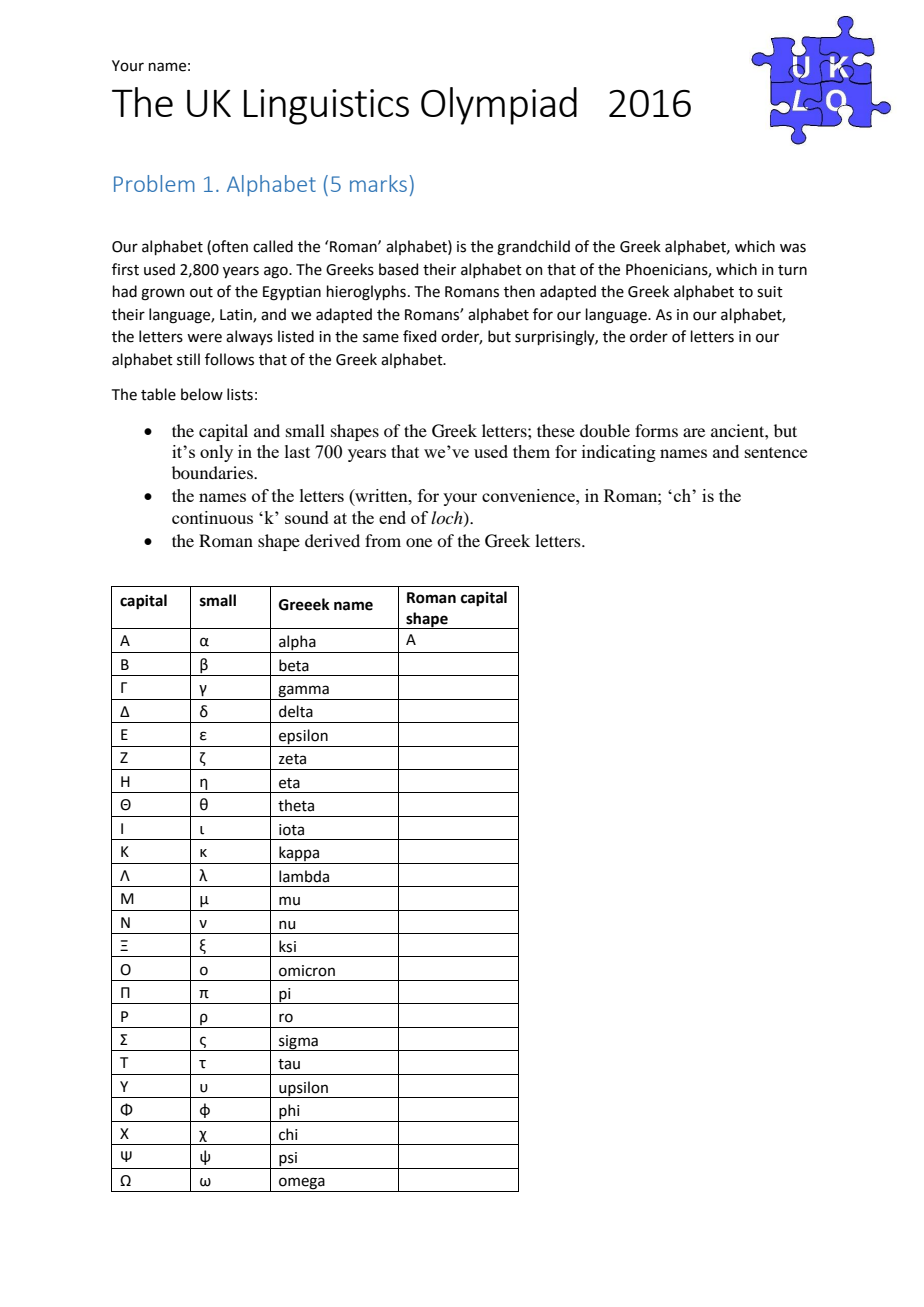  What do you see at coordinates (154, 183) in the page?
I see `Problem` at bounding box center [154, 183].
